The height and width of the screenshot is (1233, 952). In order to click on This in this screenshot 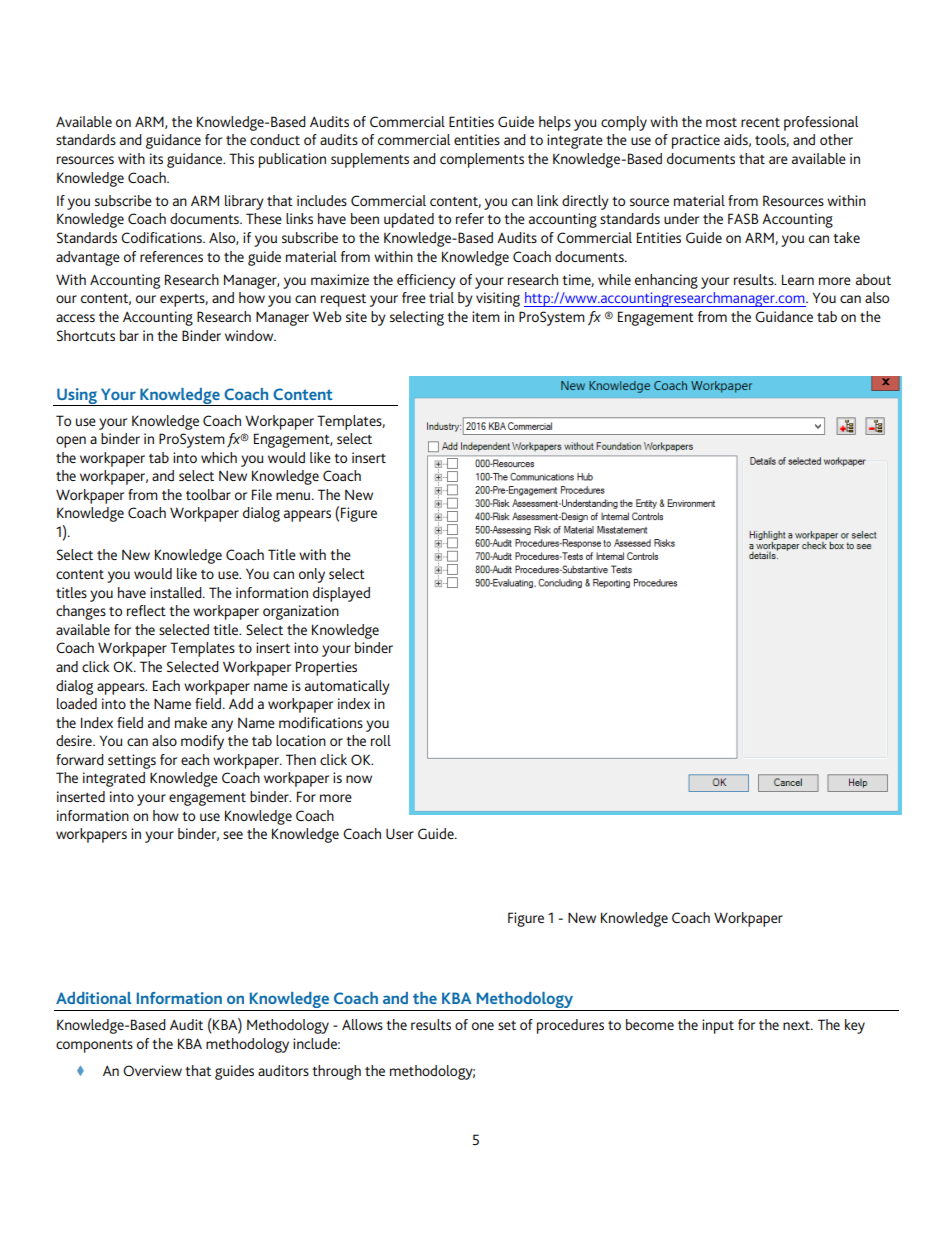, I will do `click(241, 158)`.
